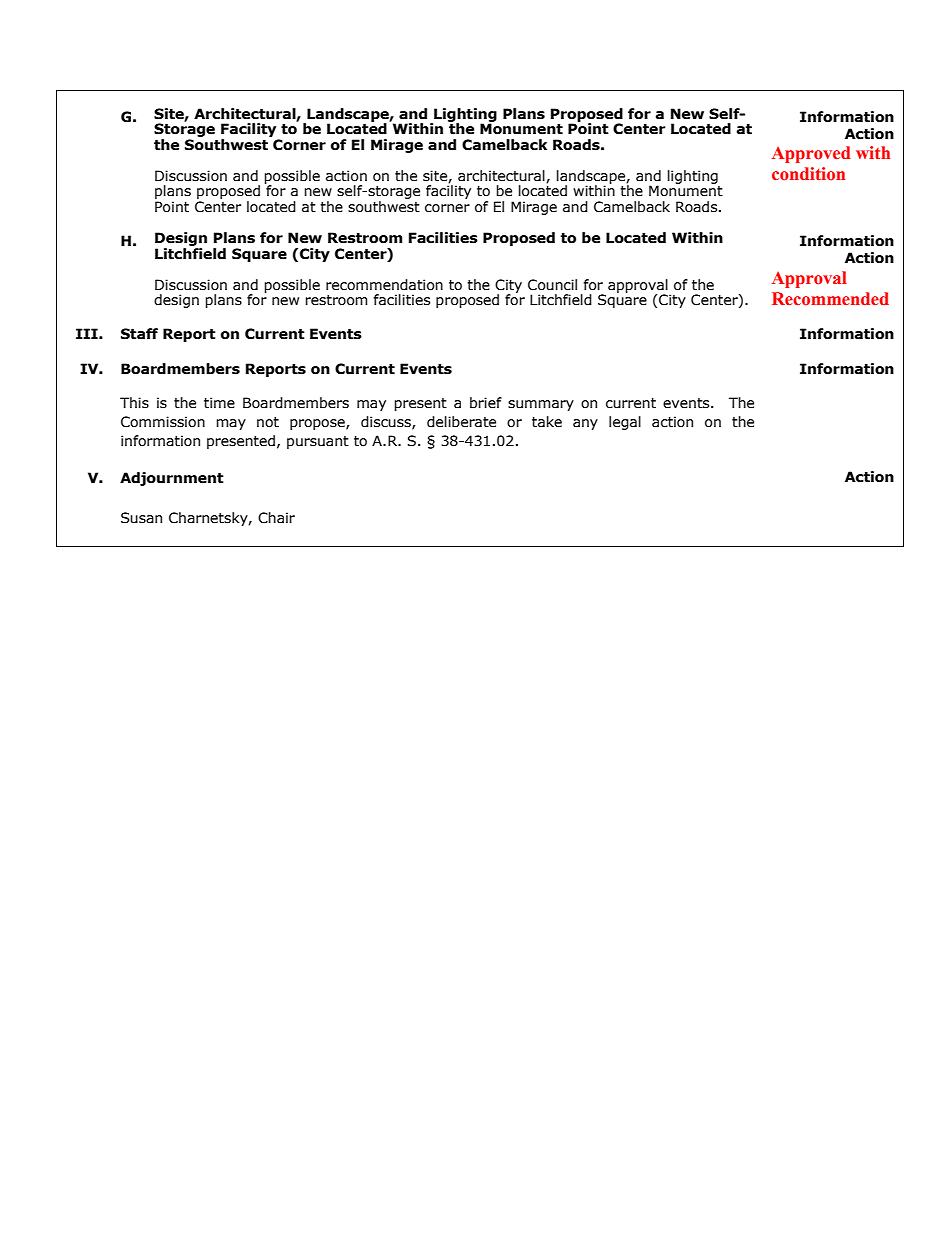  What do you see at coordinates (384, 285) in the screenshot?
I see `recommendation` at bounding box center [384, 285].
